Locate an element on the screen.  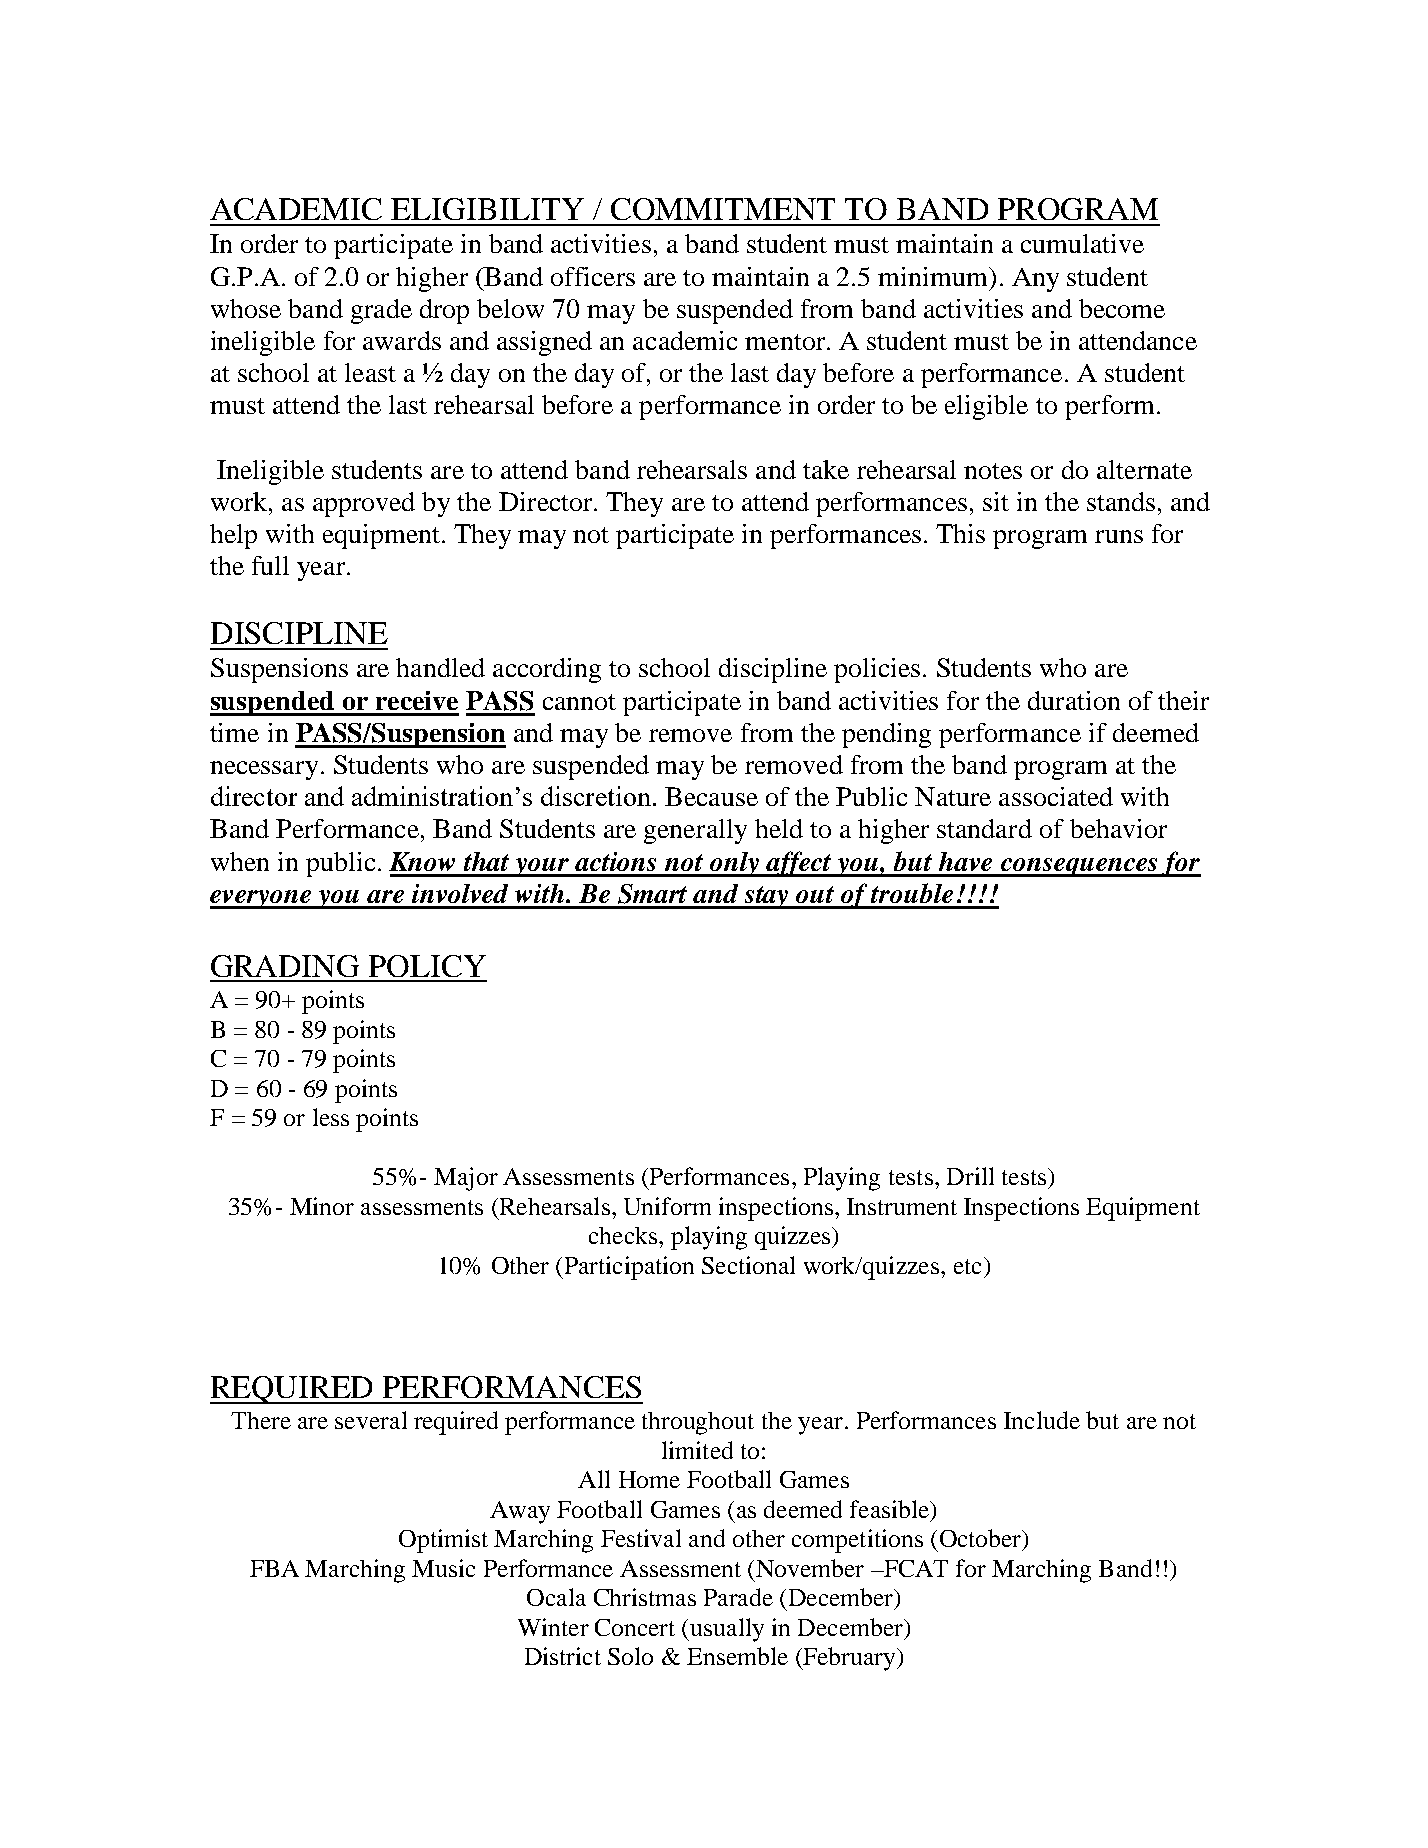
usually is located at coordinates (727, 1630).
